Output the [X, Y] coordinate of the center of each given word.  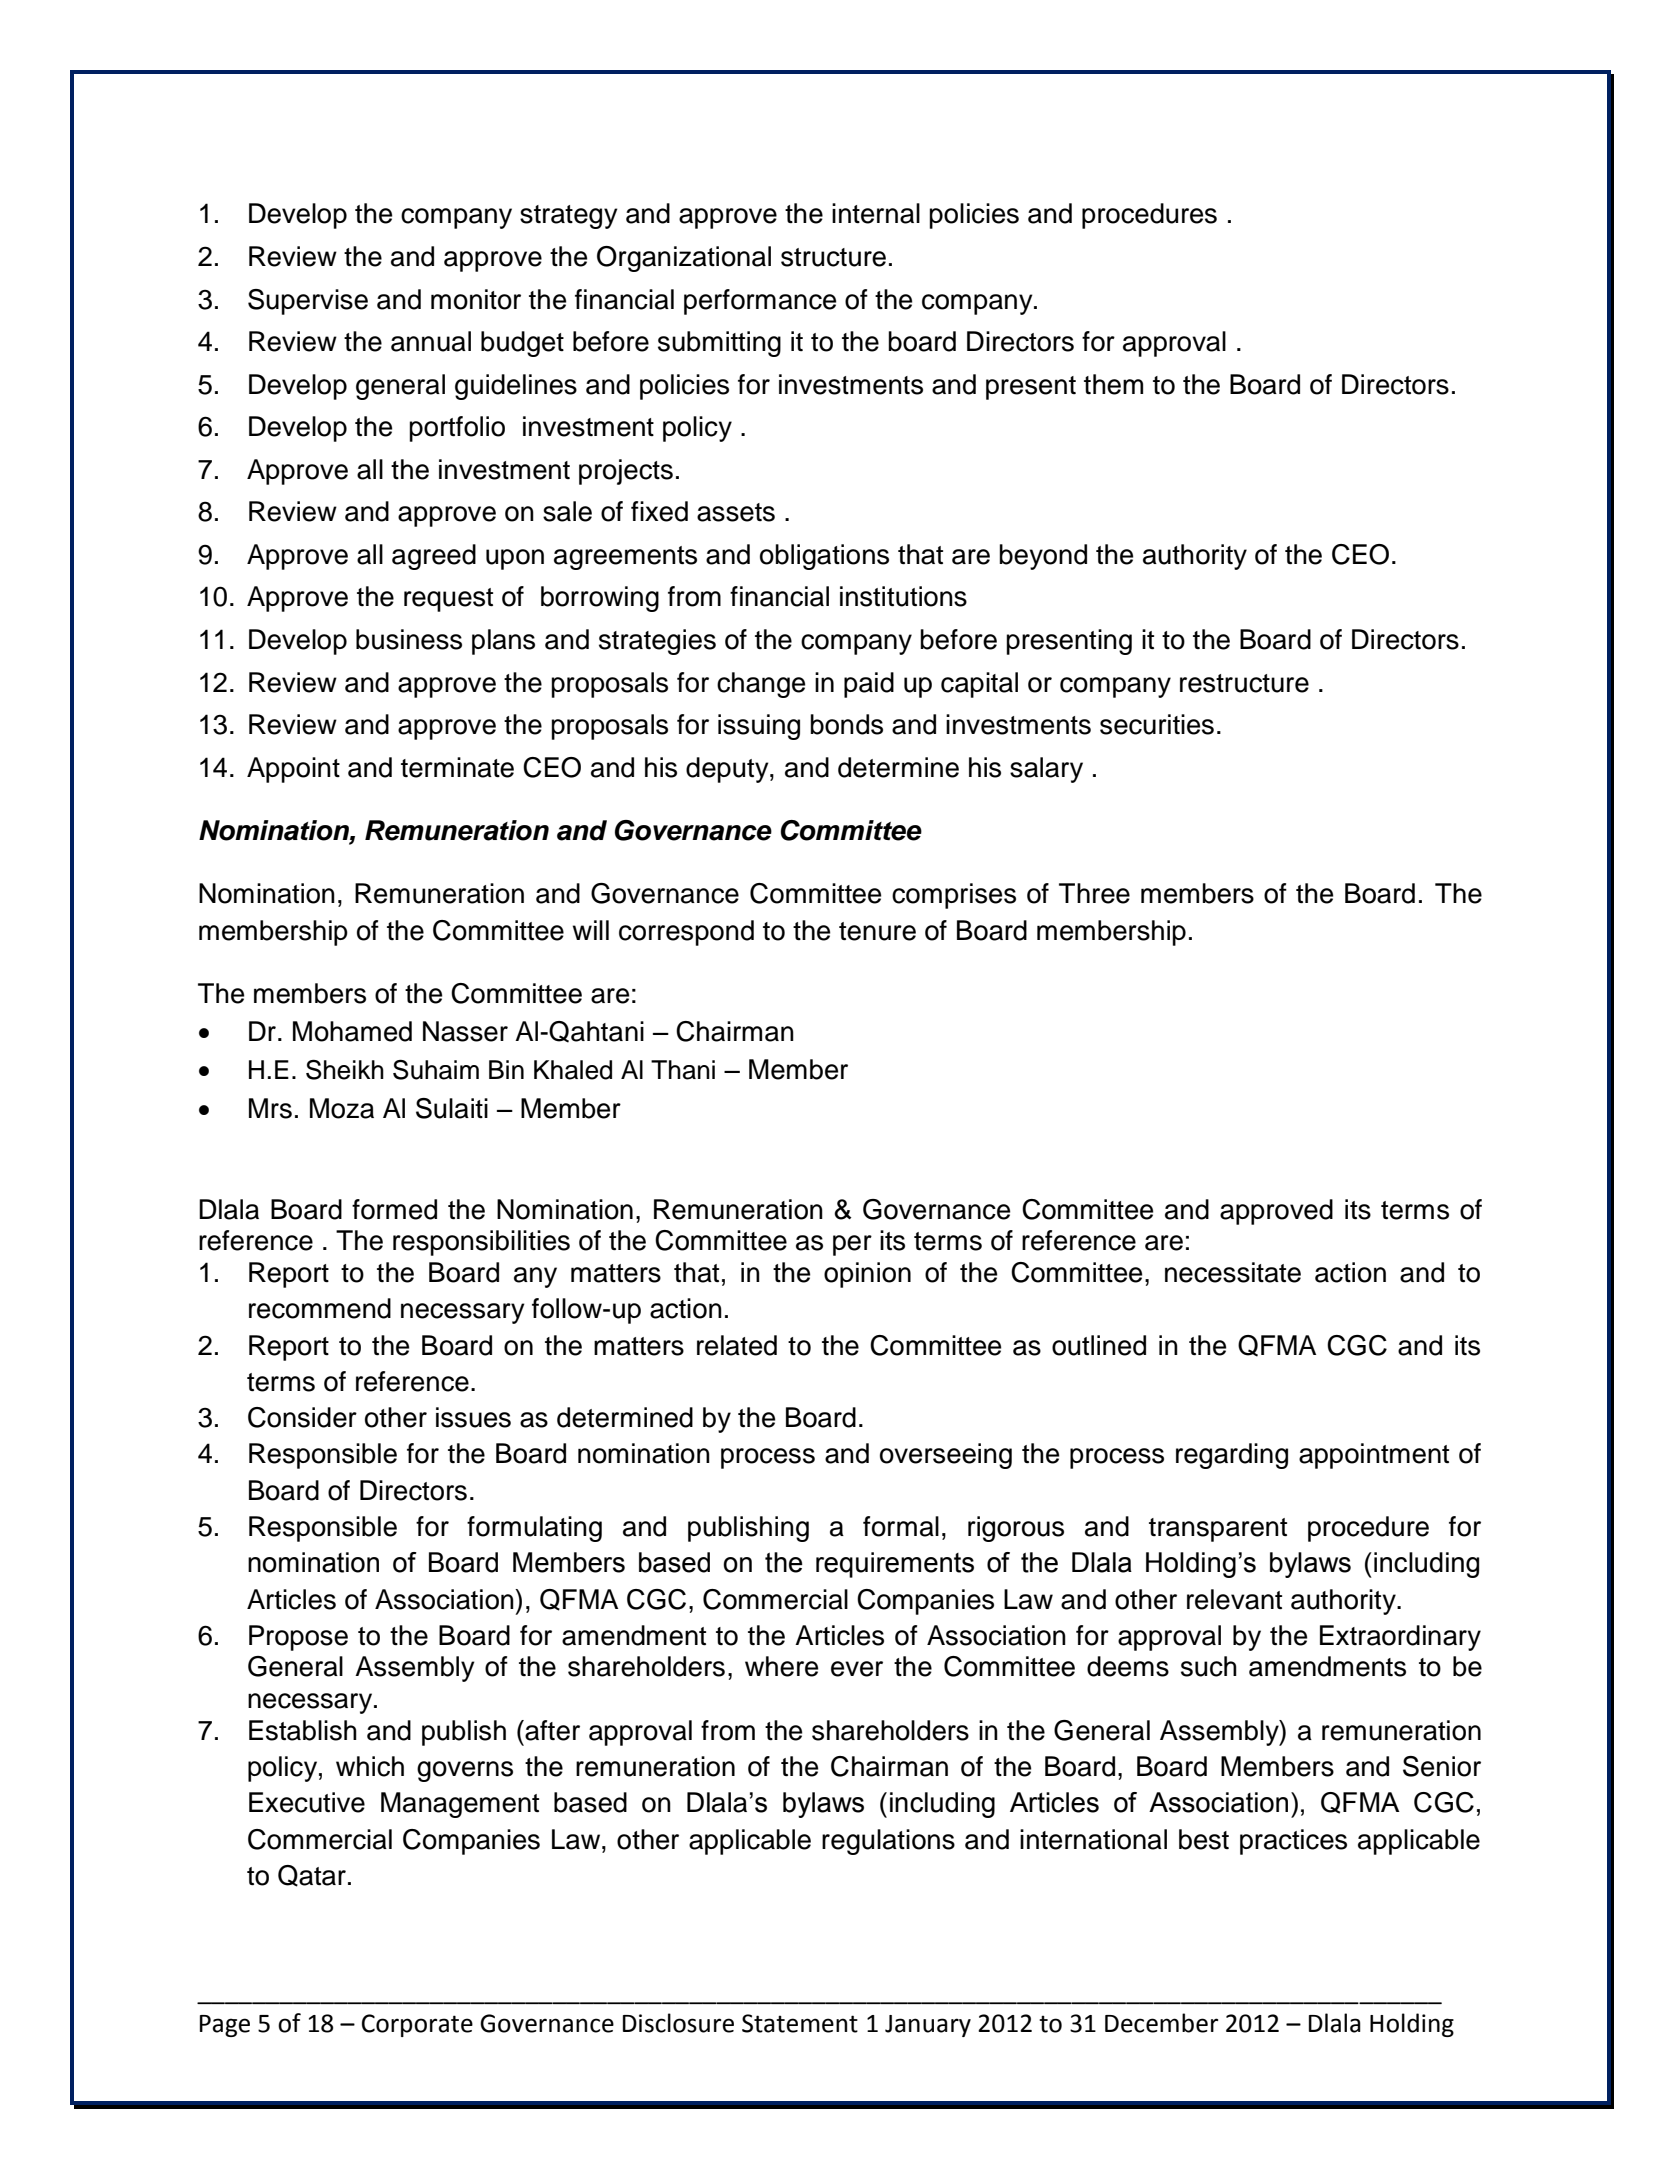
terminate [457, 767]
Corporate [417, 2025]
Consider [302, 1417]
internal [876, 213]
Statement [800, 2023]
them [1113, 384]
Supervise [308, 302]
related [737, 1345]
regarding [1232, 1456]
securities [1157, 724]
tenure [877, 931]
